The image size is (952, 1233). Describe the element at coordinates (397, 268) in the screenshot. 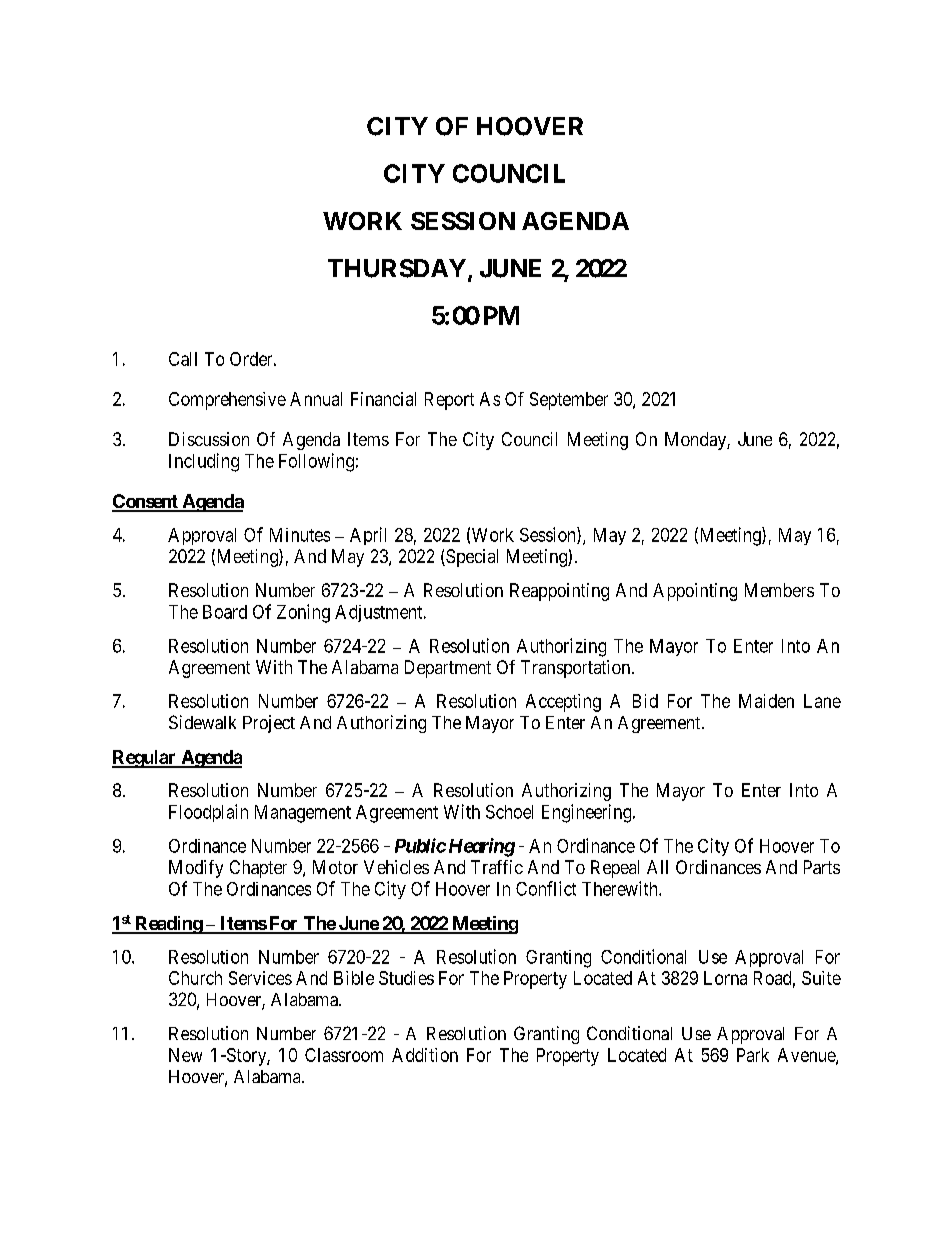

I see `THURSDAY` at that location.
